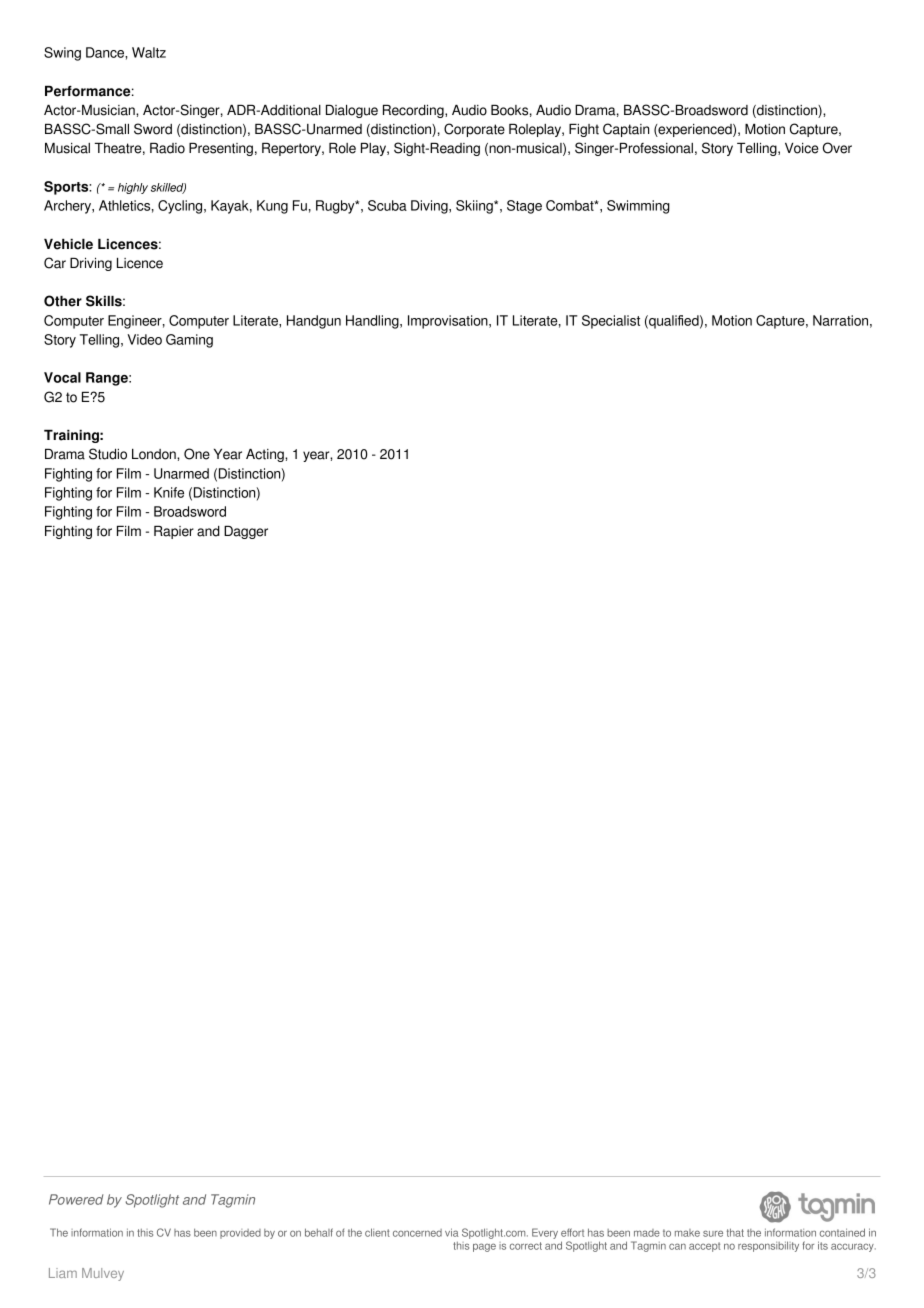 This image has width=924, height=1308. Describe the element at coordinates (266, 455) in the image. I see `Acting` at that location.
